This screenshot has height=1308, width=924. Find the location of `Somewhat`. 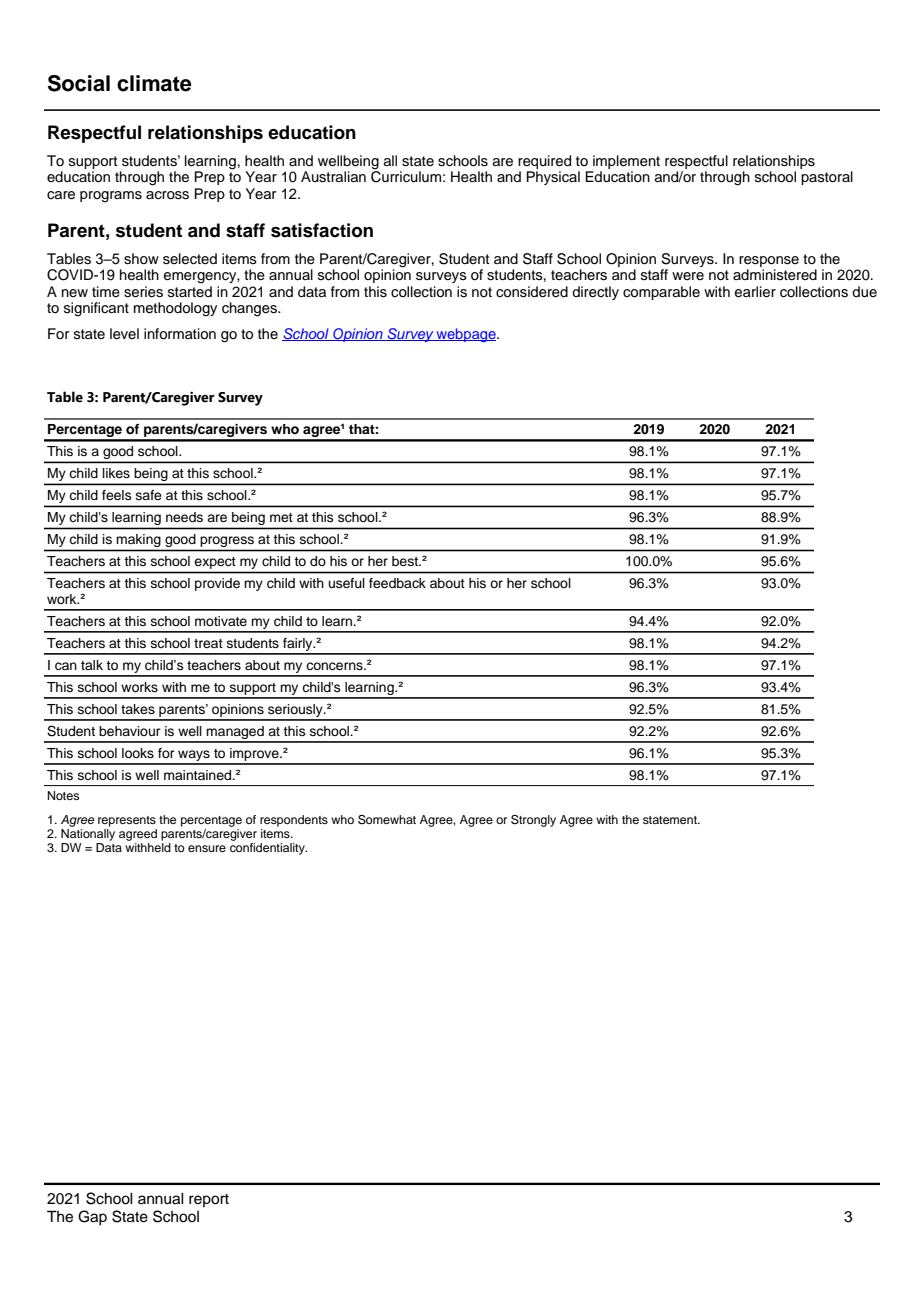

Somewhat is located at coordinates (387, 820).
